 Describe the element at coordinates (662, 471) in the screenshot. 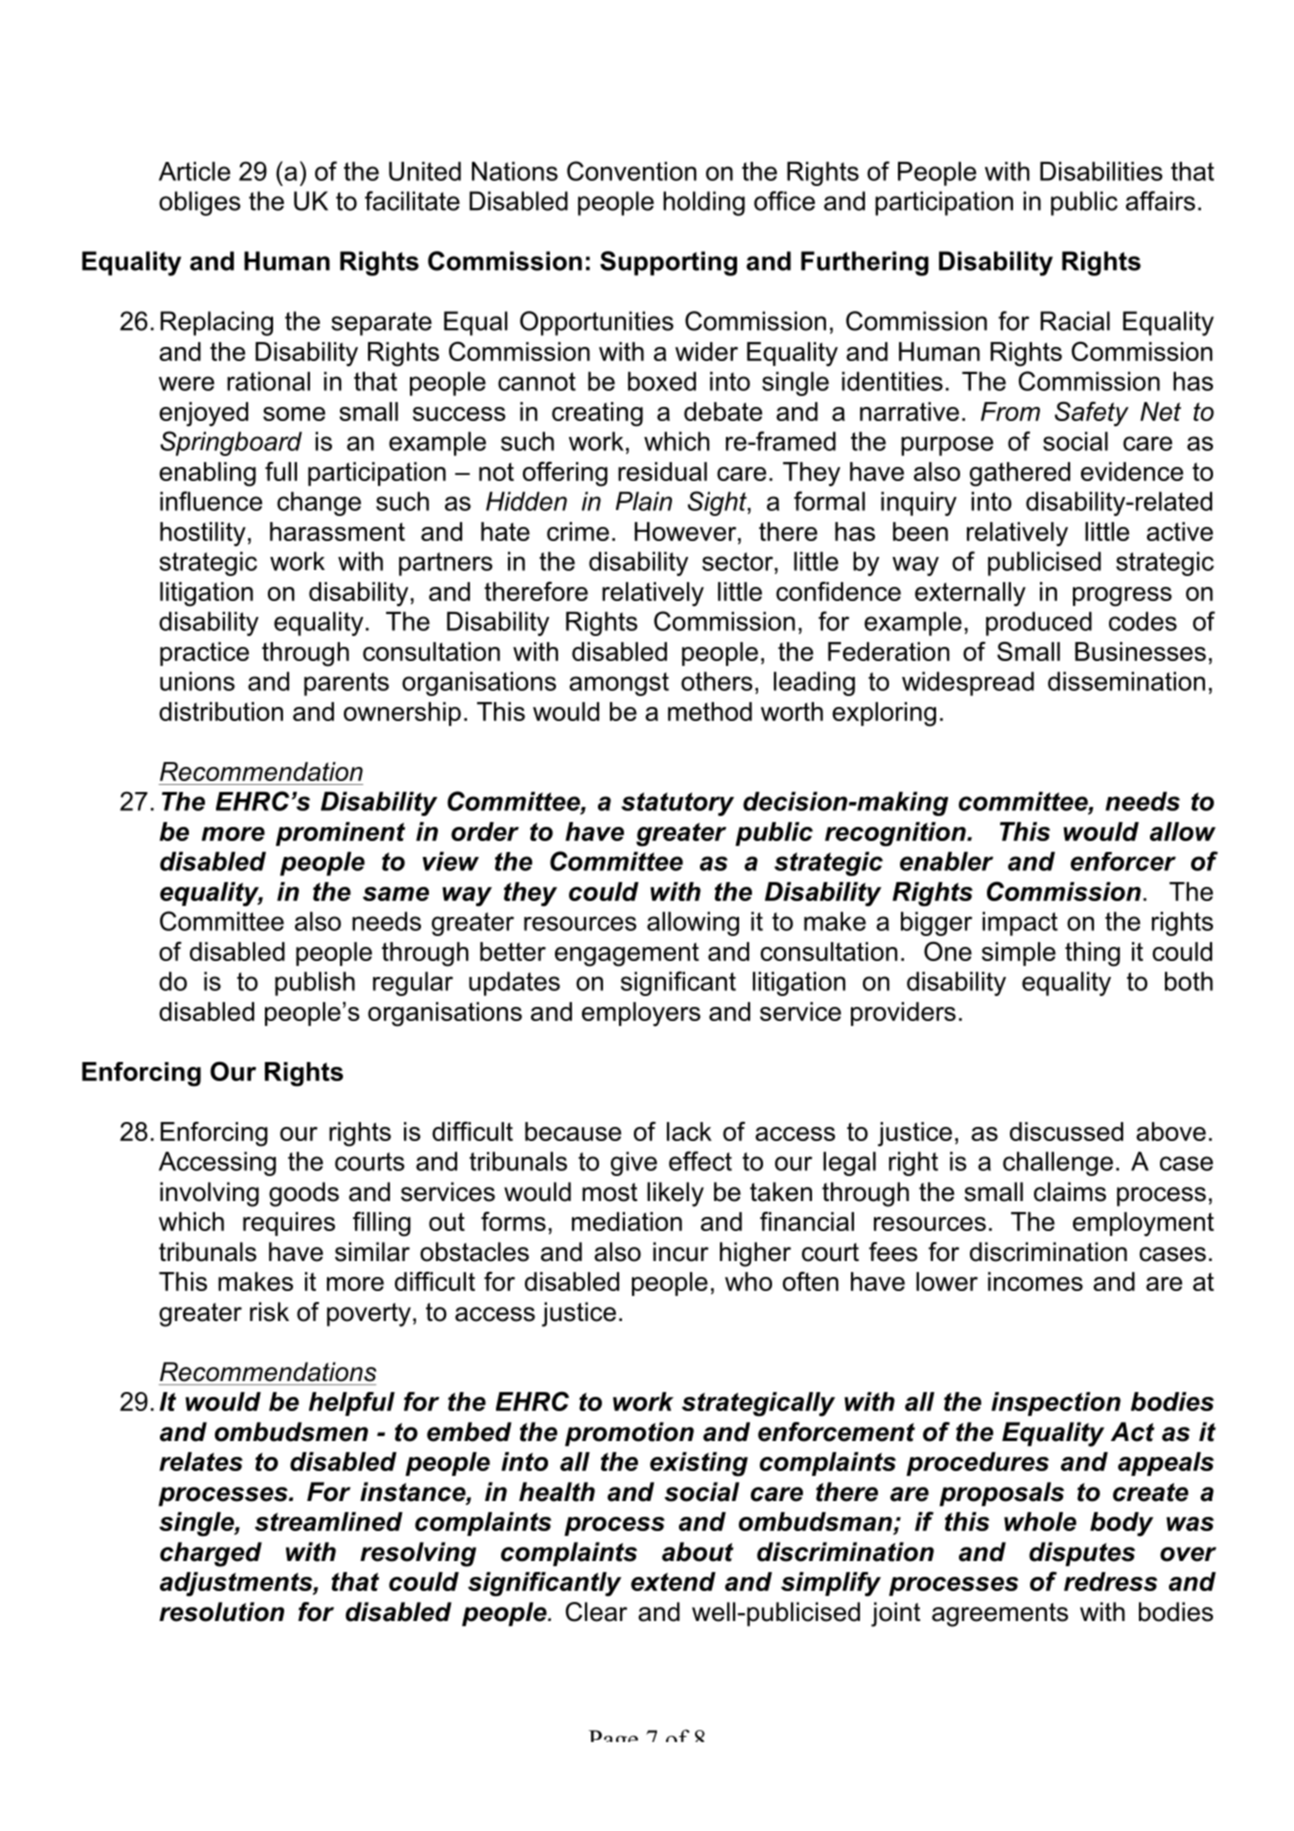

I see `residual` at that location.
